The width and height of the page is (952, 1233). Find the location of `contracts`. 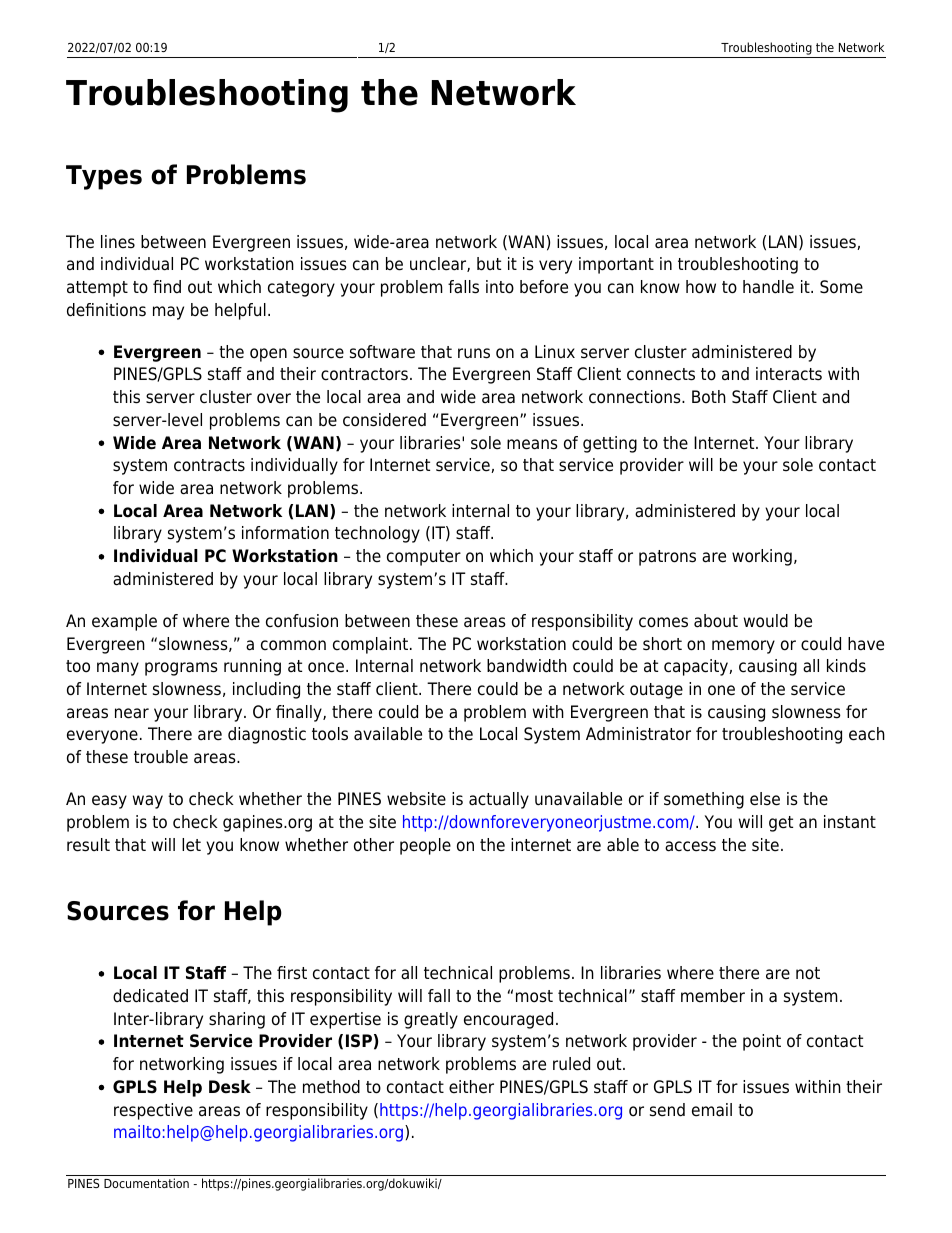

contracts is located at coordinates (209, 465).
